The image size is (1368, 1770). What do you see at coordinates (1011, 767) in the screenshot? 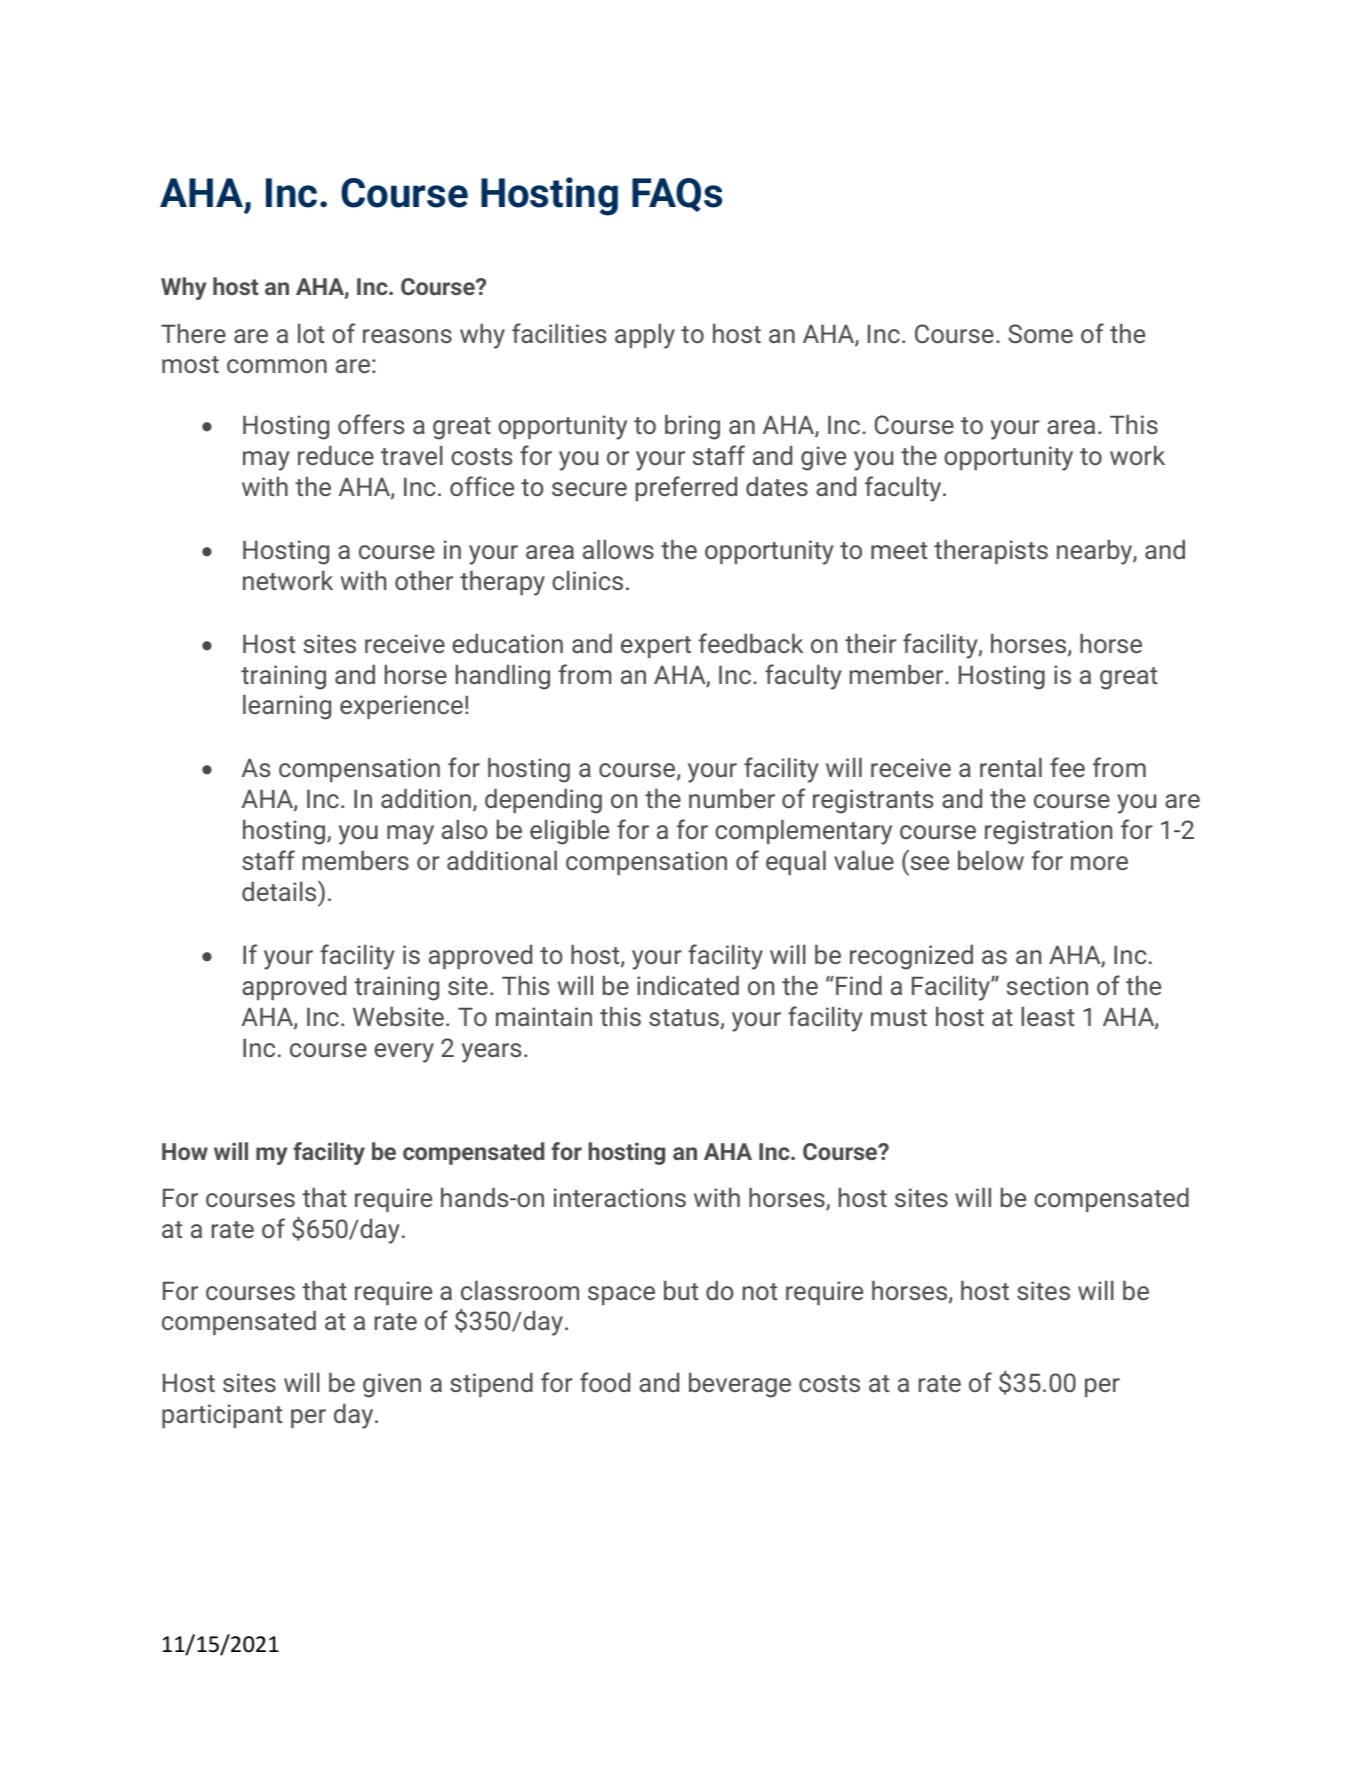
I see `rental` at bounding box center [1011, 767].
